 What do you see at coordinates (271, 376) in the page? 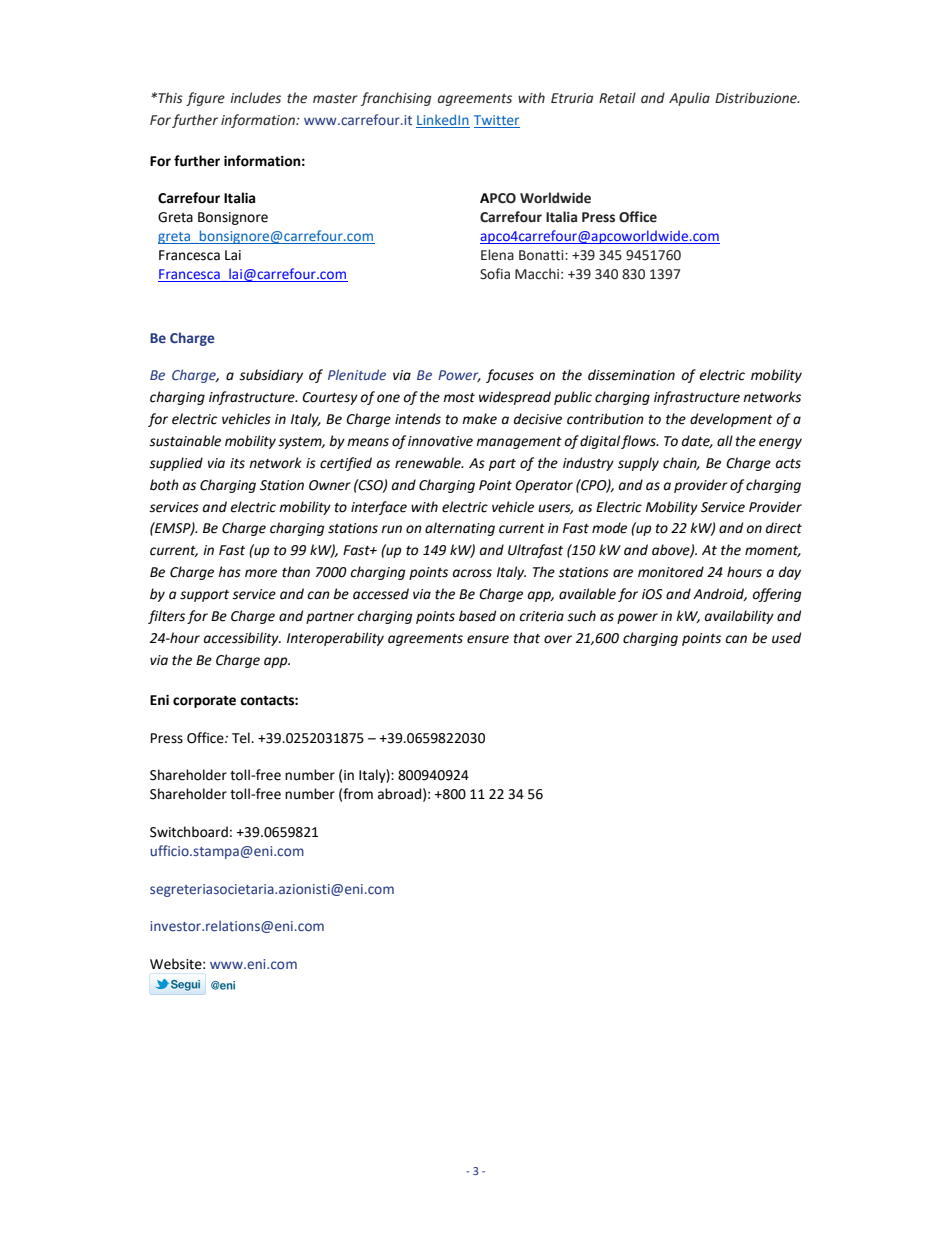
I see `subsidiary` at bounding box center [271, 376].
